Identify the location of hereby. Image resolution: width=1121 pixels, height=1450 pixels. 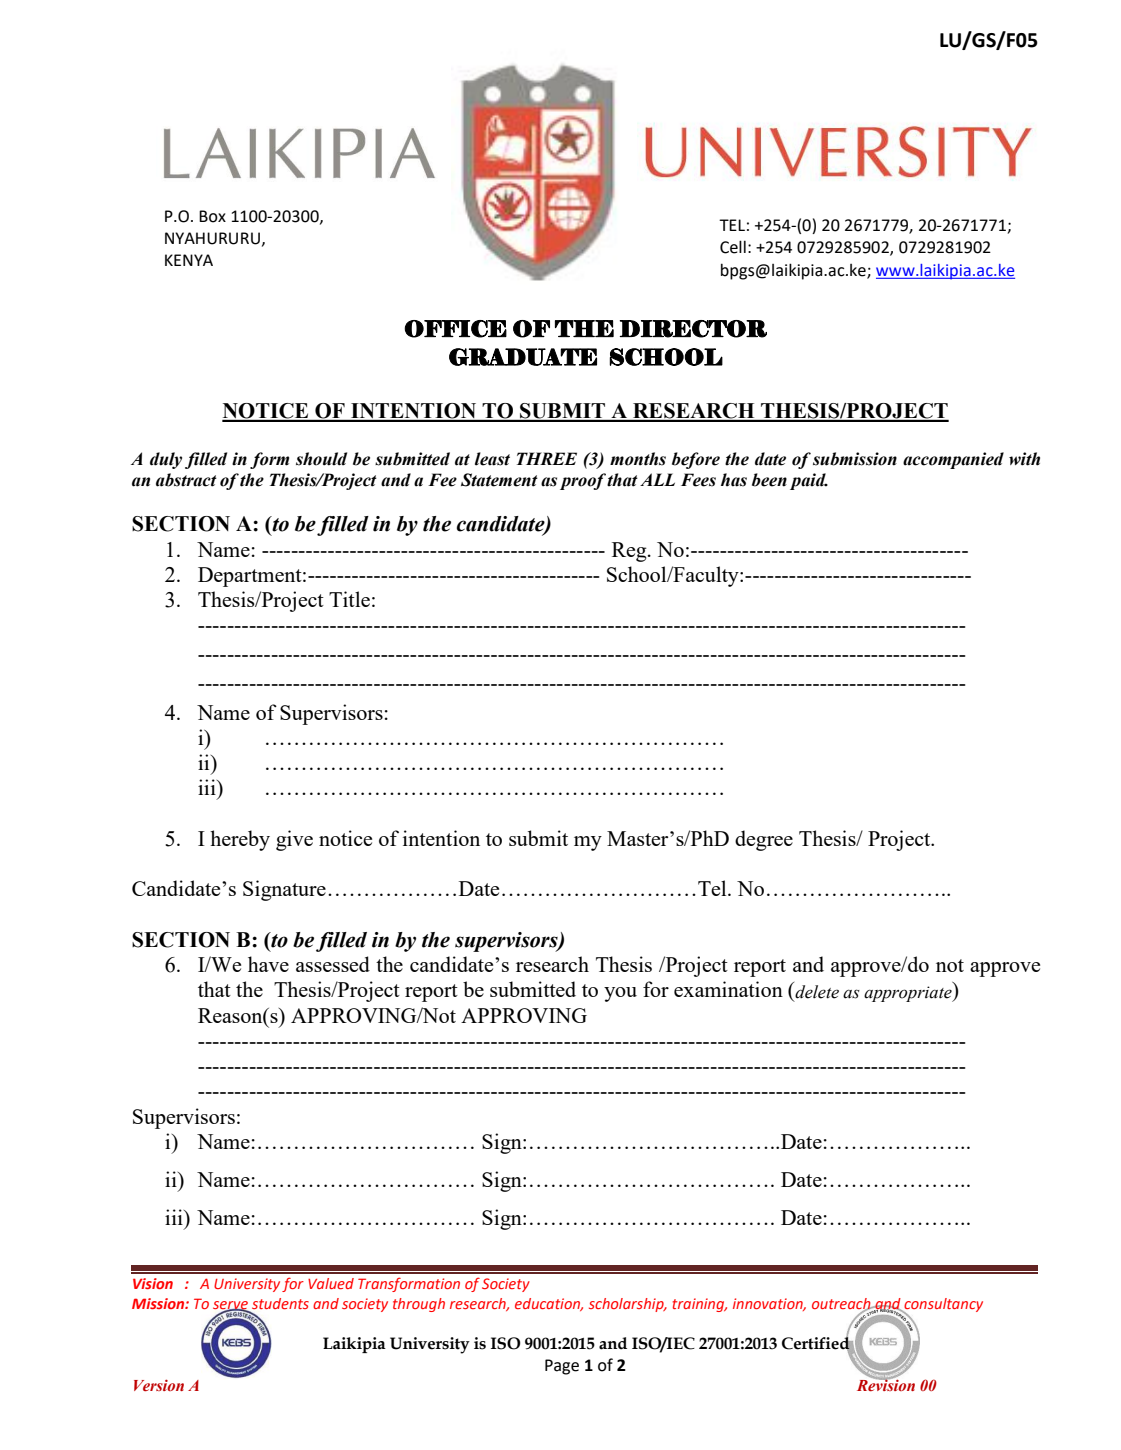
(240, 840).
